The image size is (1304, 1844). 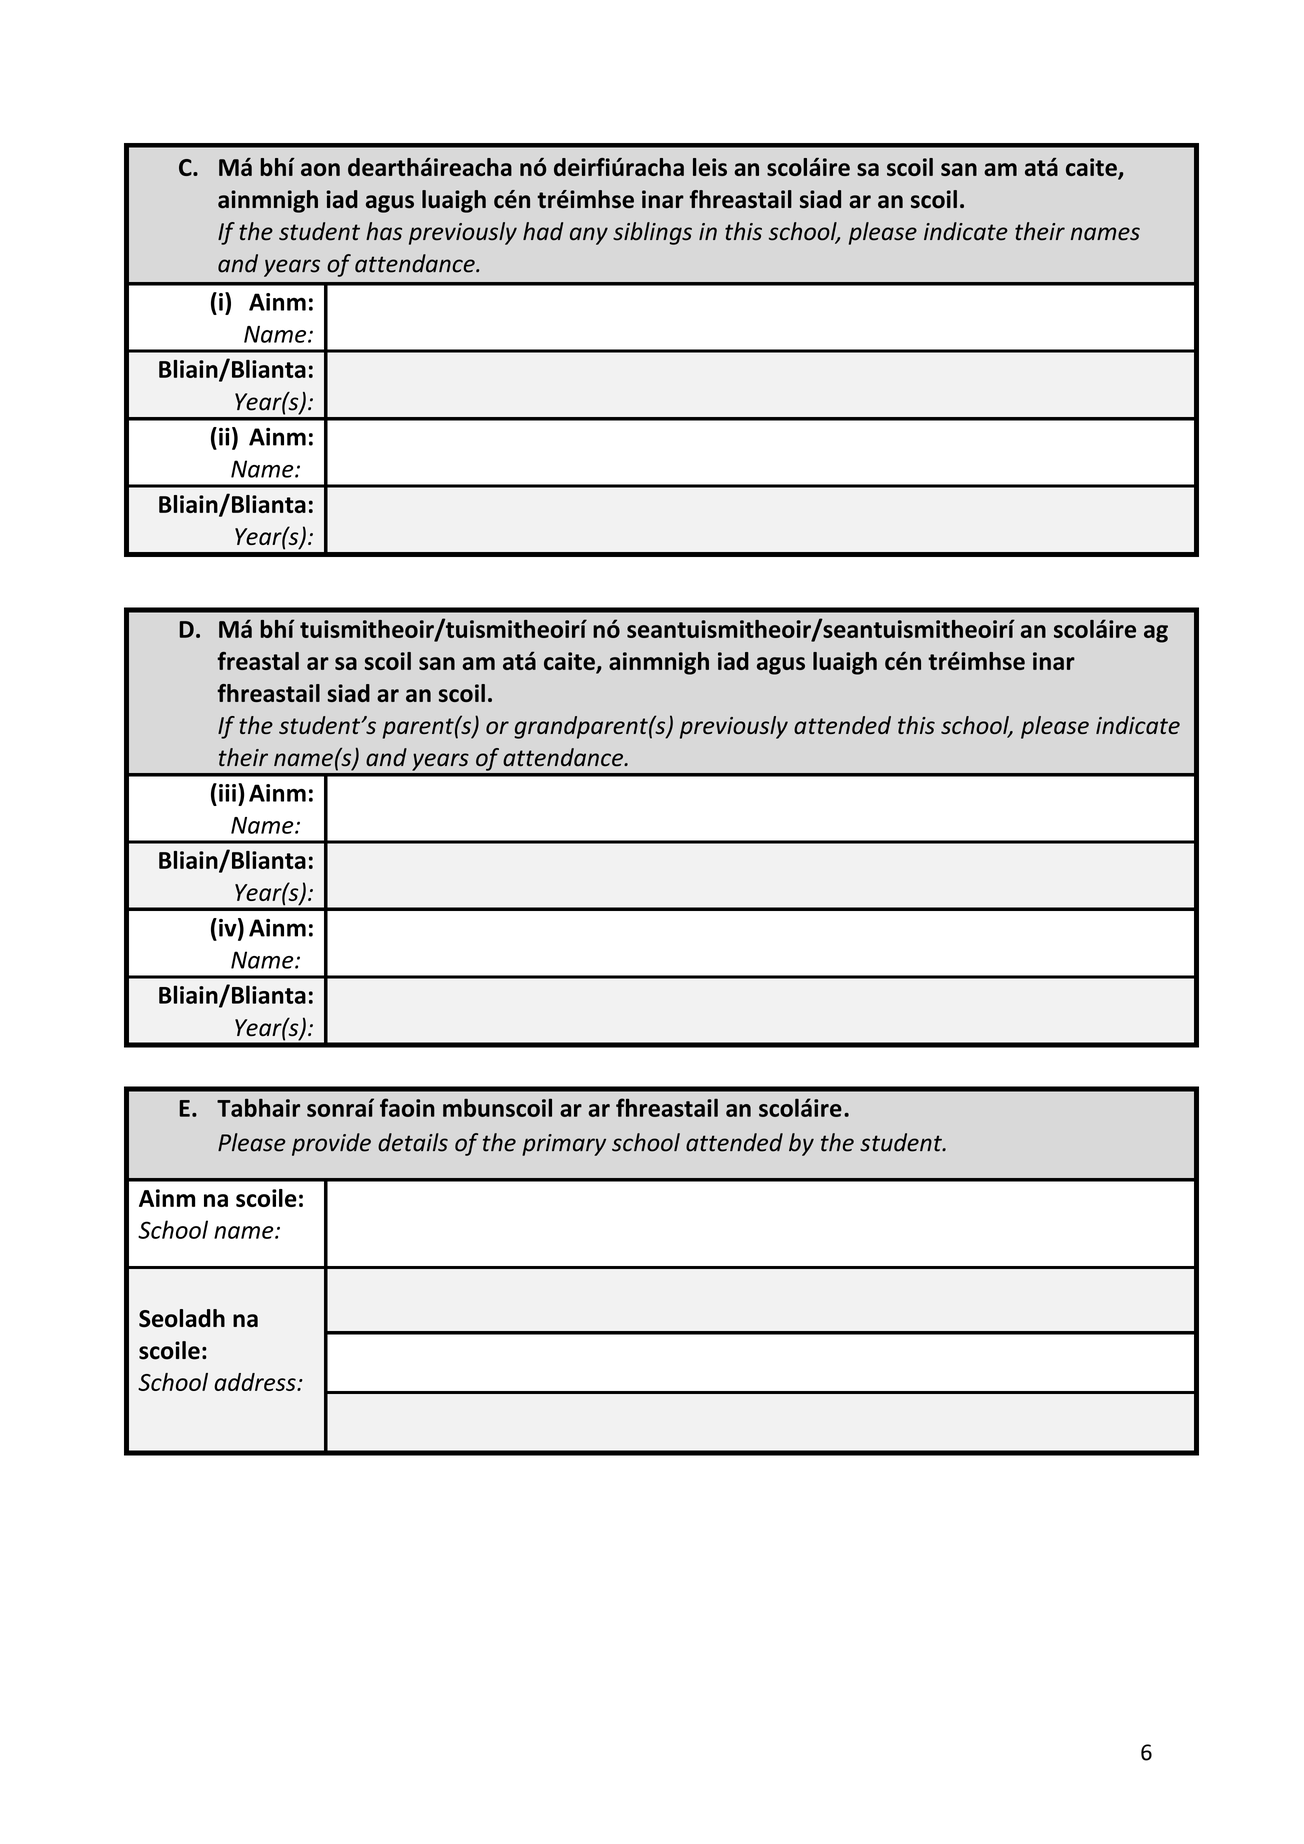 What do you see at coordinates (331, 1144) in the document?
I see `provide` at bounding box center [331, 1144].
